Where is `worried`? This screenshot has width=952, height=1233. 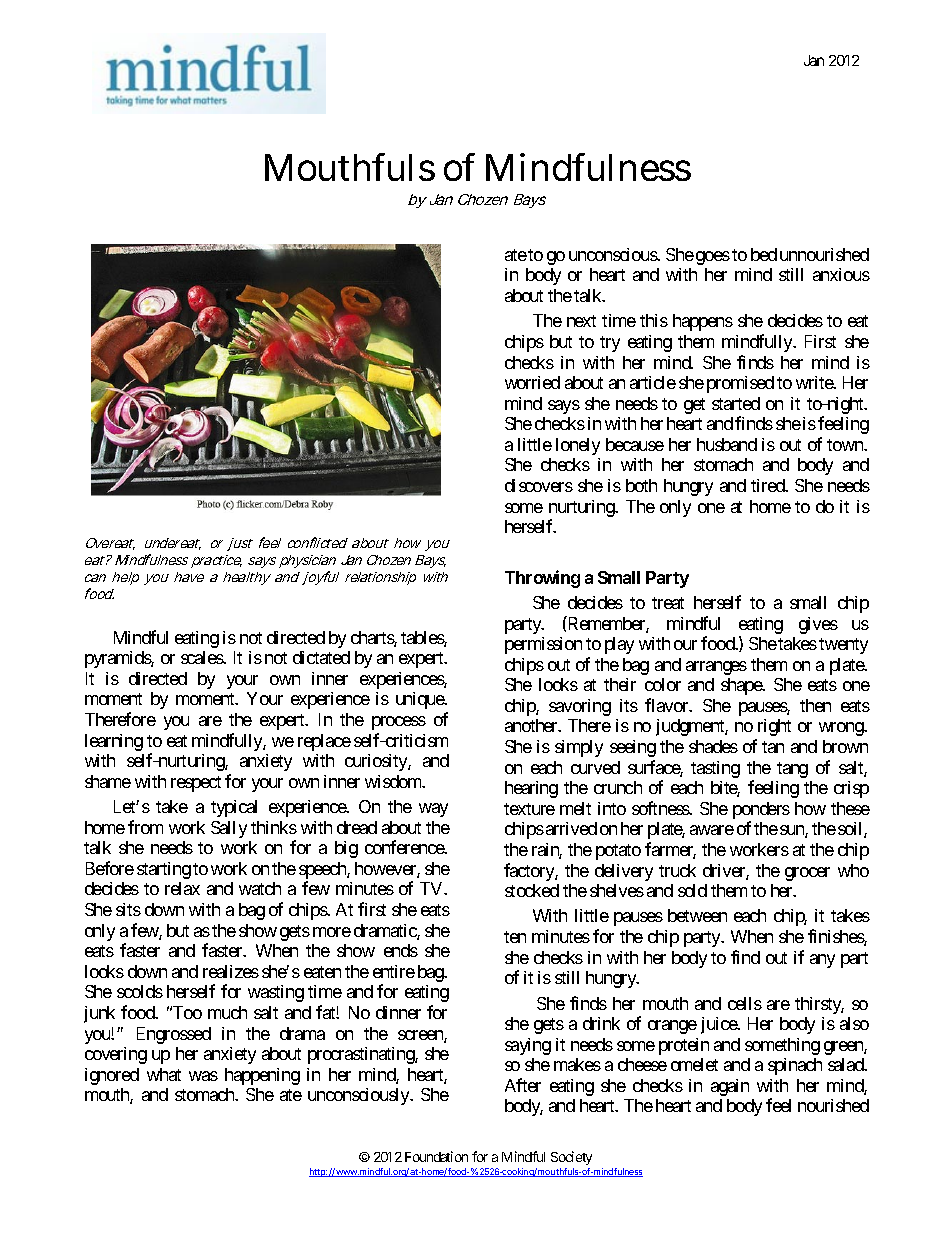 worried is located at coordinates (532, 382).
